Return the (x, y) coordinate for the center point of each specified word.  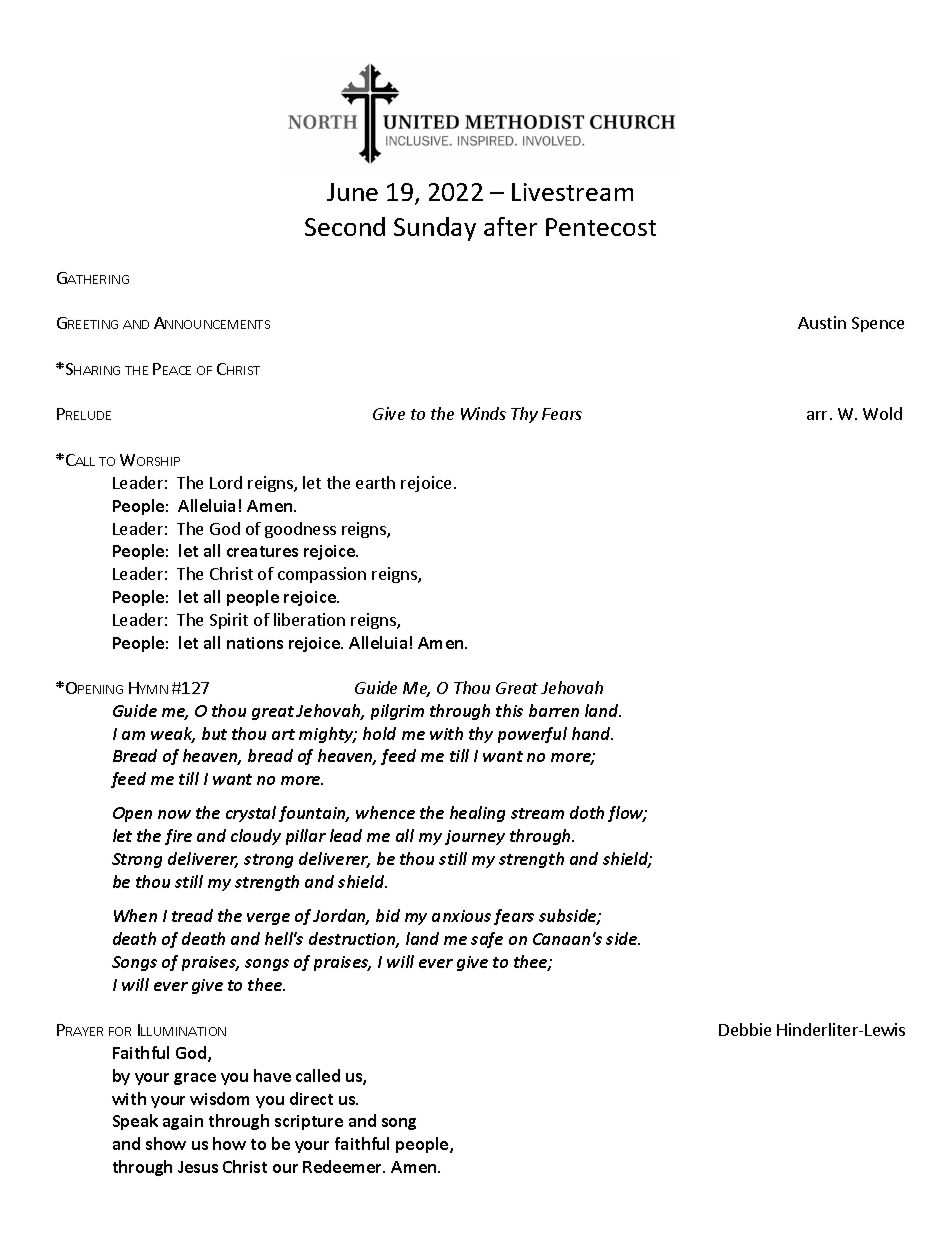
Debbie (745, 1029)
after (510, 226)
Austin (822, 322)
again (183, 1122)
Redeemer (344, 1166)
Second (345, 226)
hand (592, 733)
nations (255, 643)
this (509, 710)
